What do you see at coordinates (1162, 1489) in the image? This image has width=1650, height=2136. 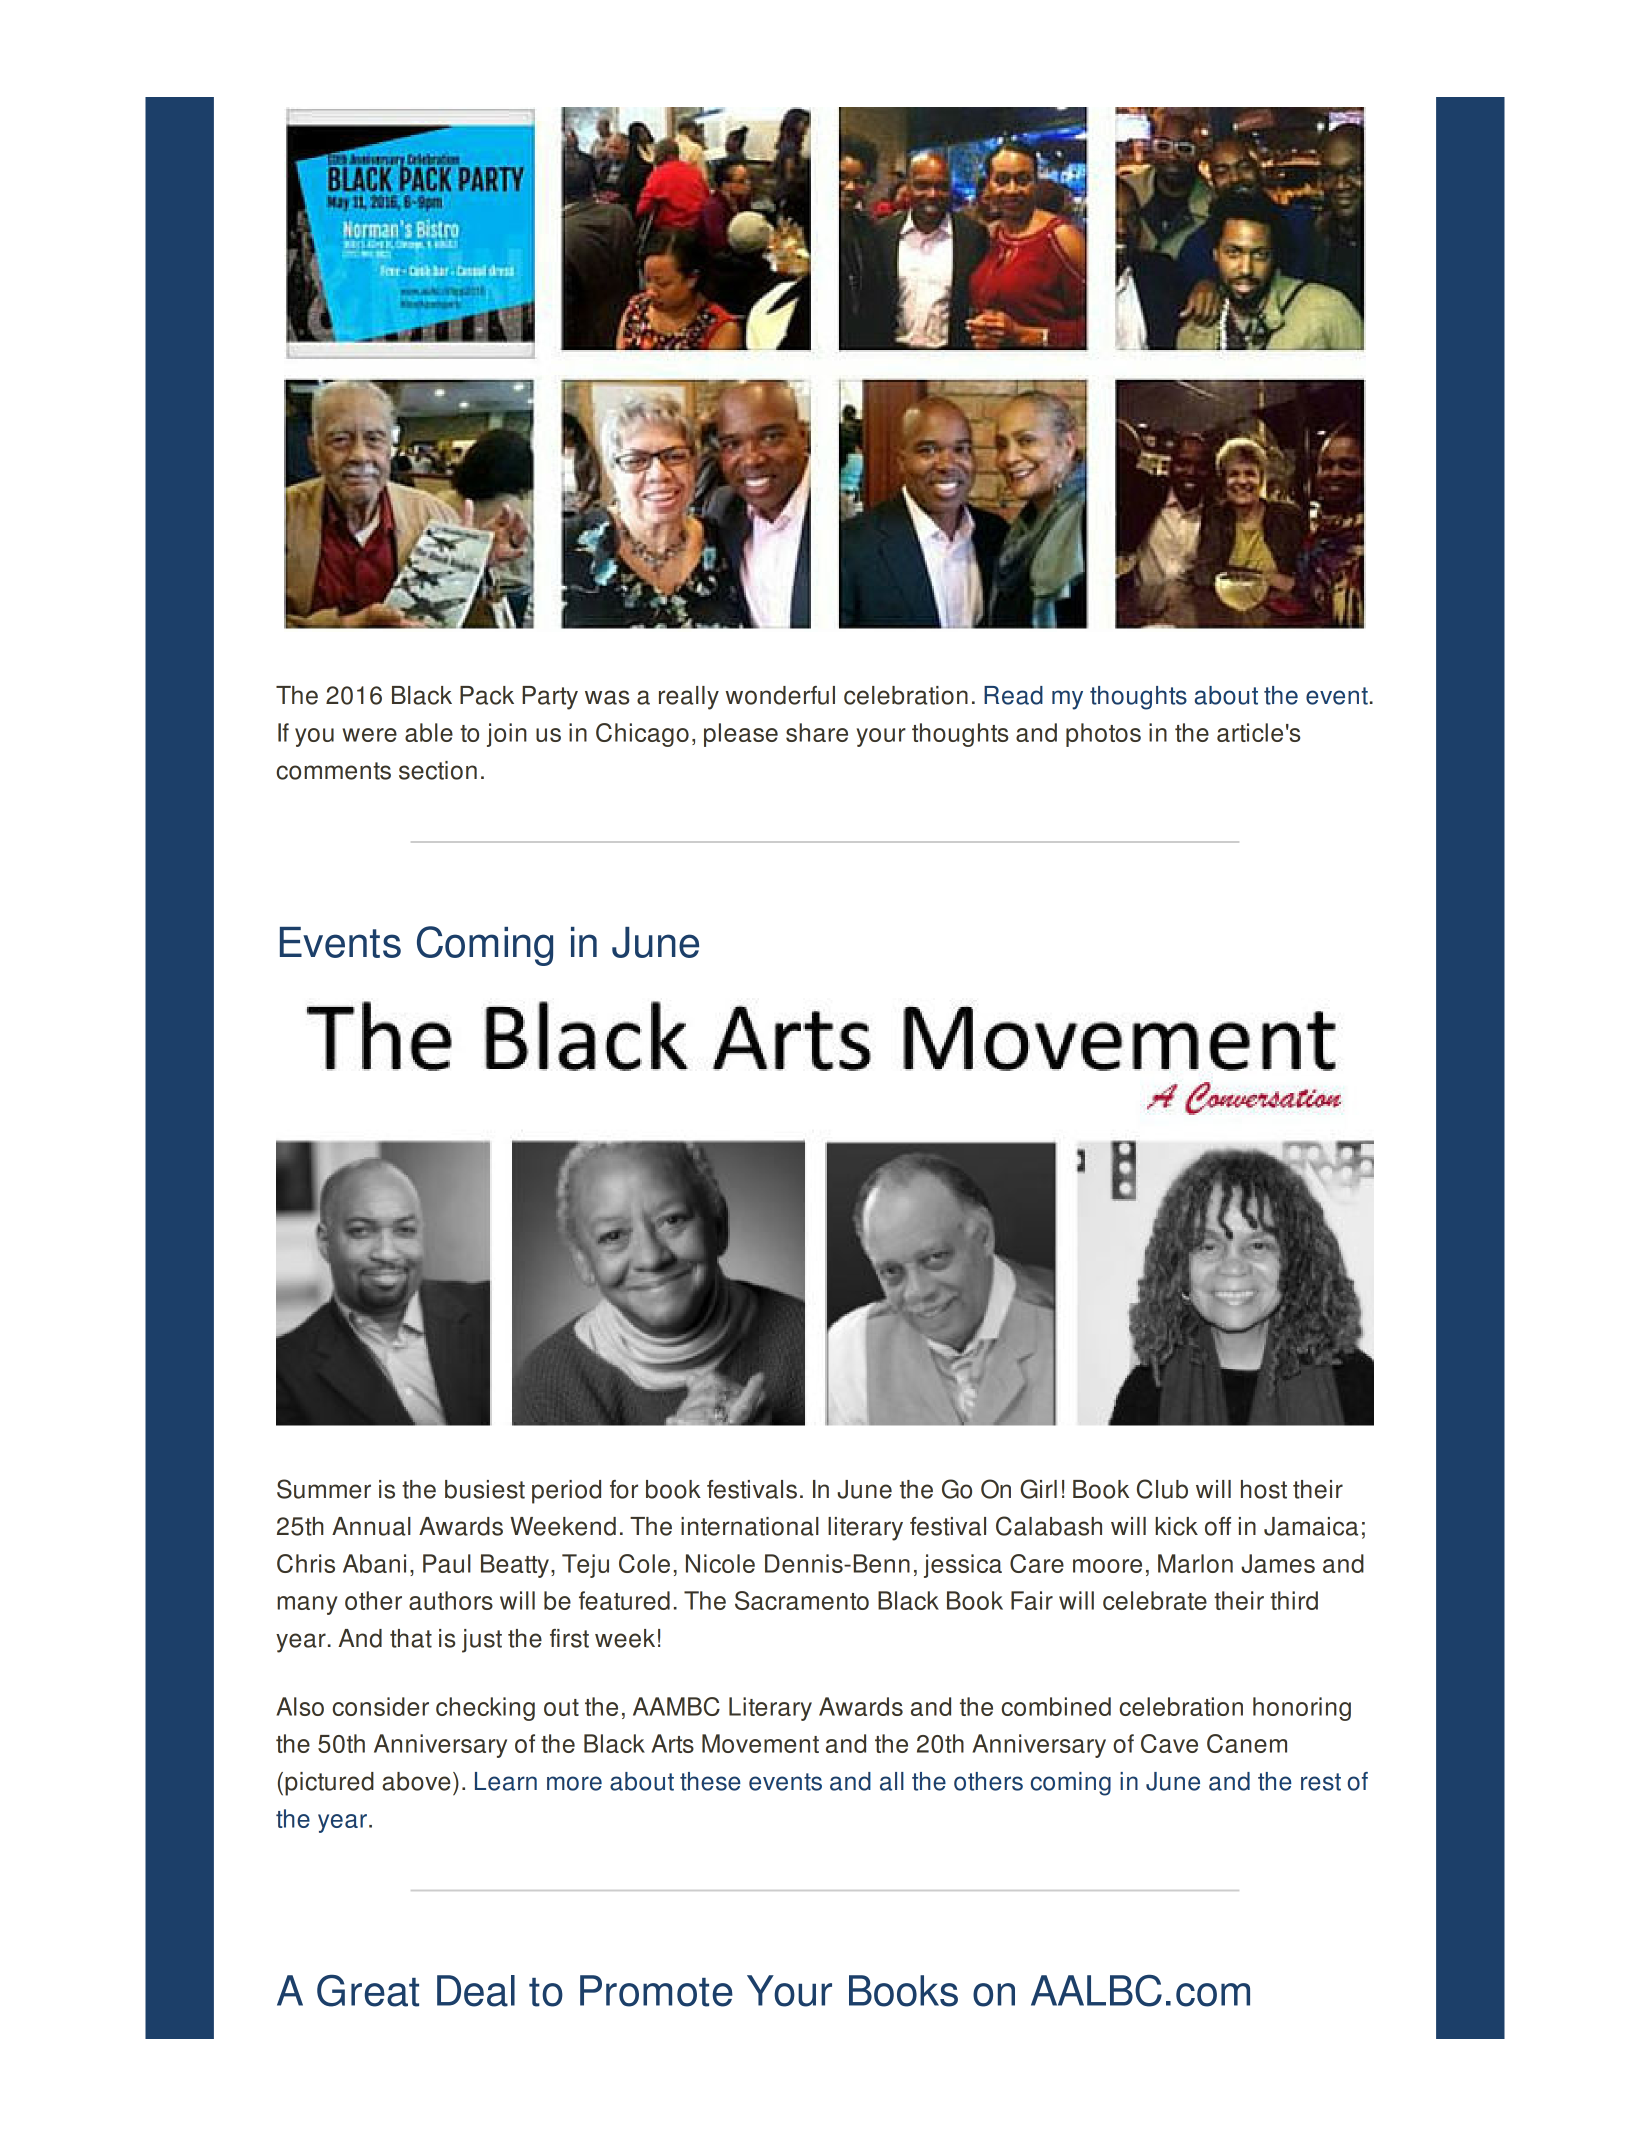 I see `Club` at bounding box center [1162, 1489].
